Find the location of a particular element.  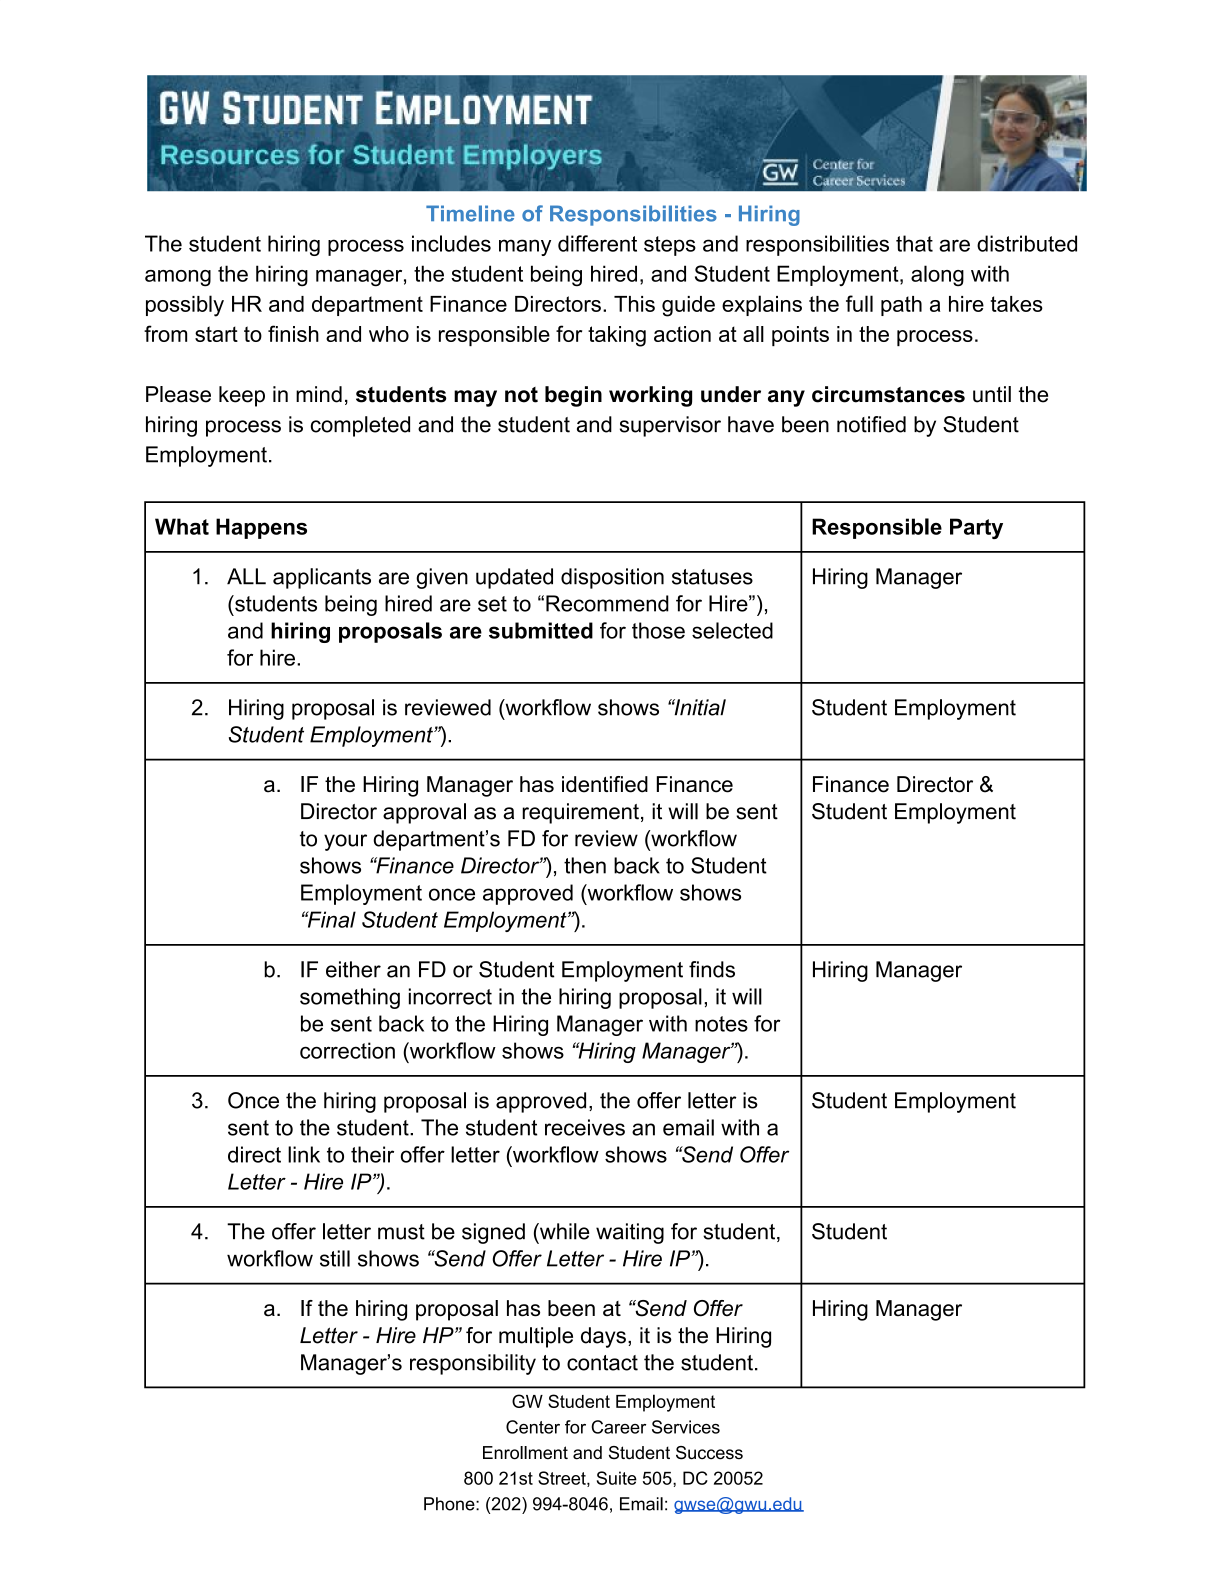

different is located at coordinates (597, 243).
